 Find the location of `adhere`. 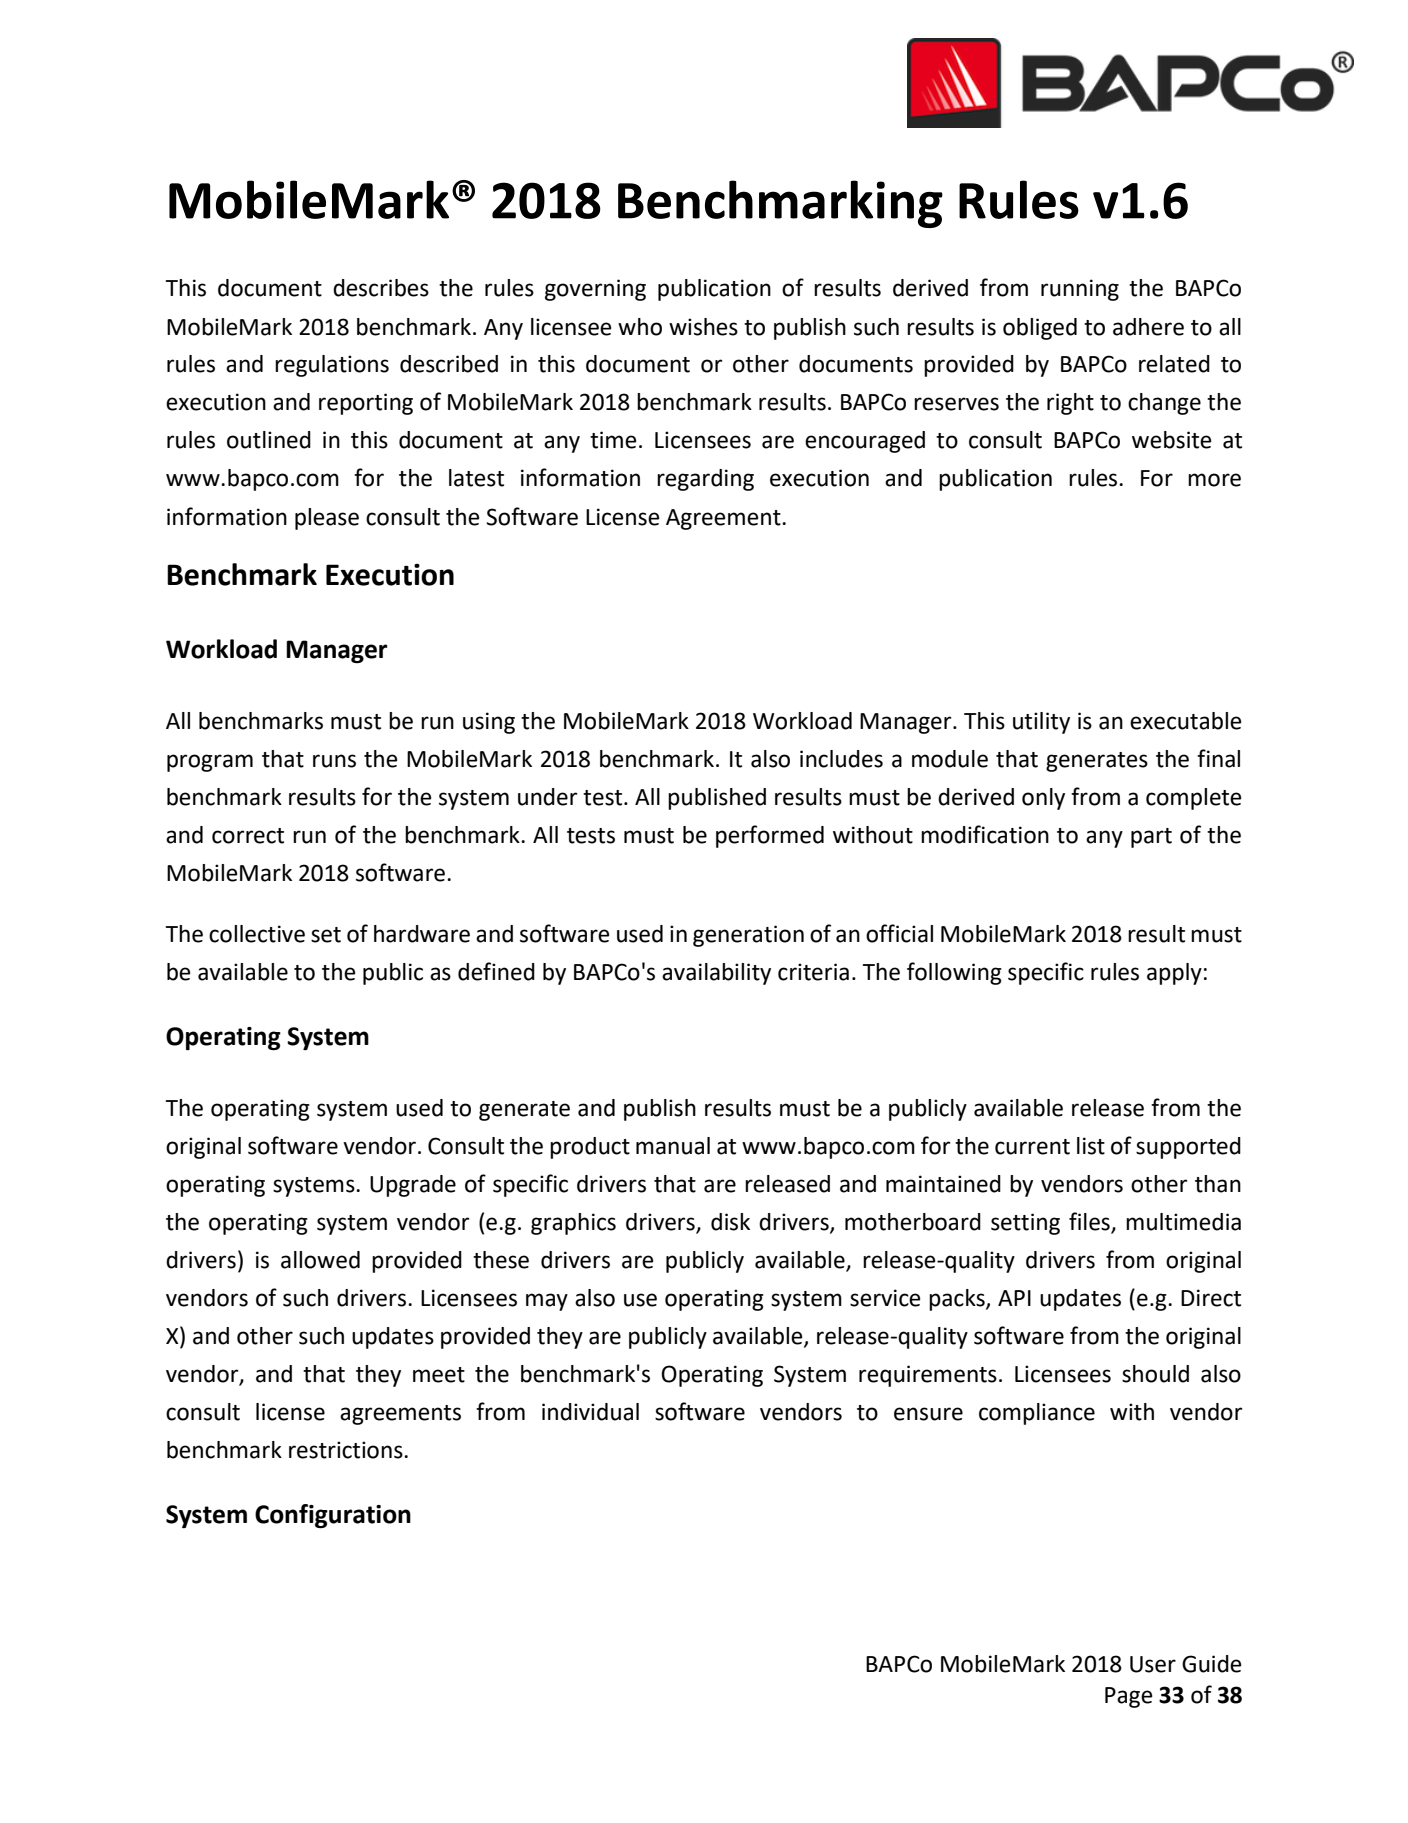

adhere is located at coordinates (1148, 327).
